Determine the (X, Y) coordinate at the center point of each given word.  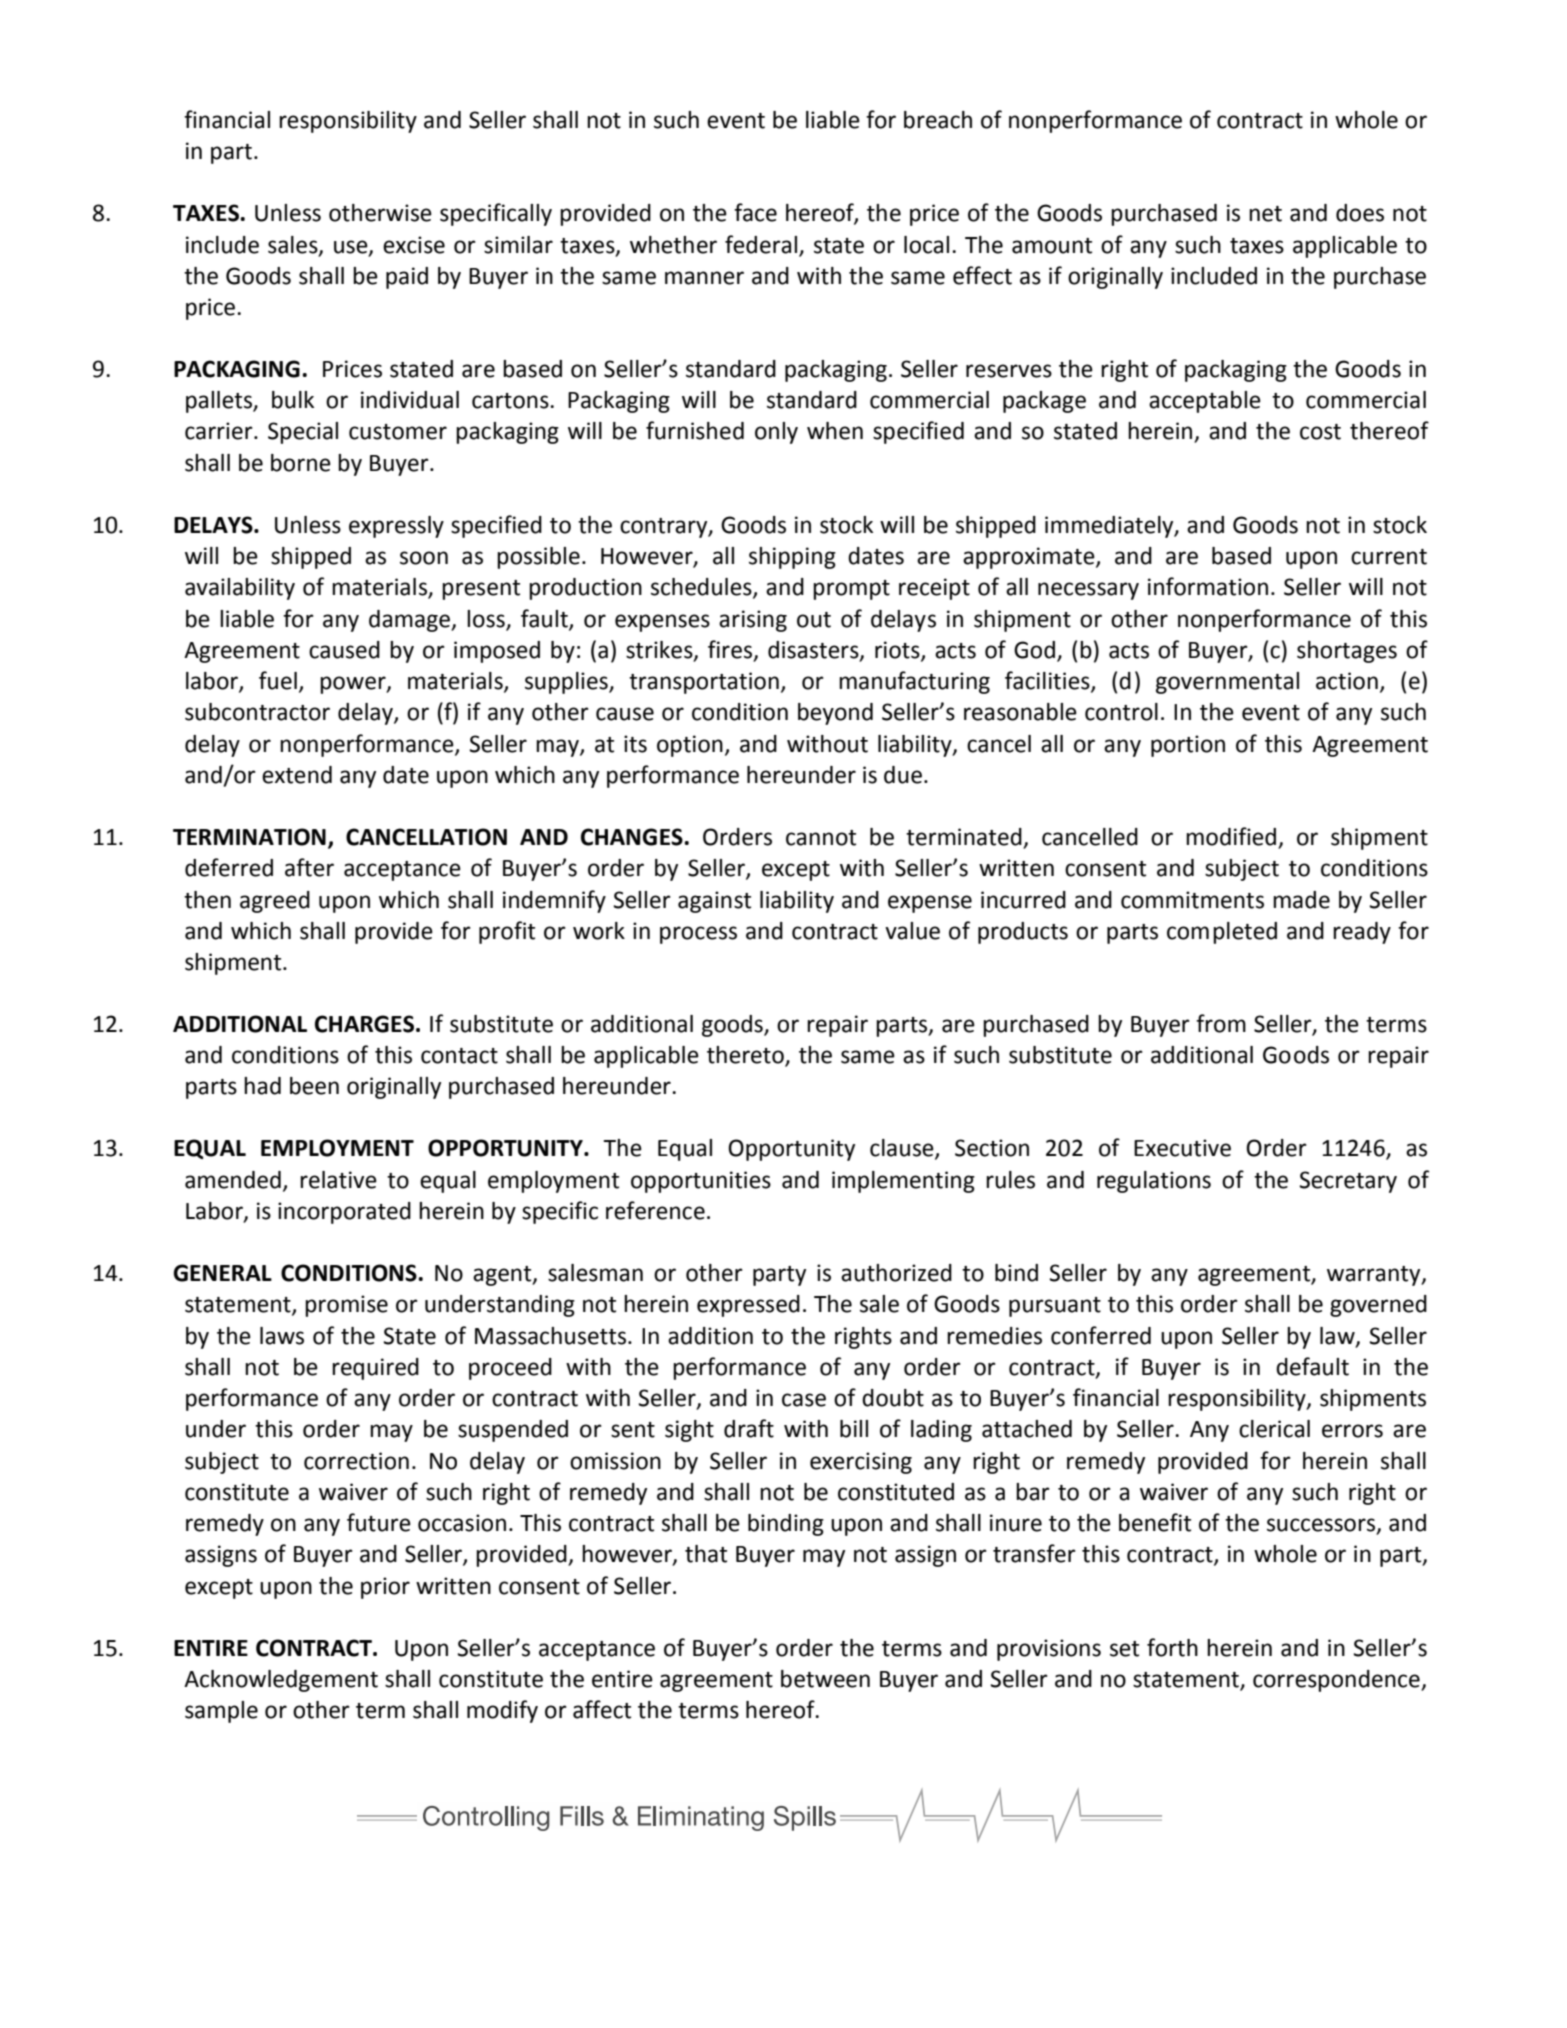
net (1265, 214)
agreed (275, 902)
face (755, 212)
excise (414, 245)
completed (1222, 933)
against (714, 902)
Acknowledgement (281, 1681)
